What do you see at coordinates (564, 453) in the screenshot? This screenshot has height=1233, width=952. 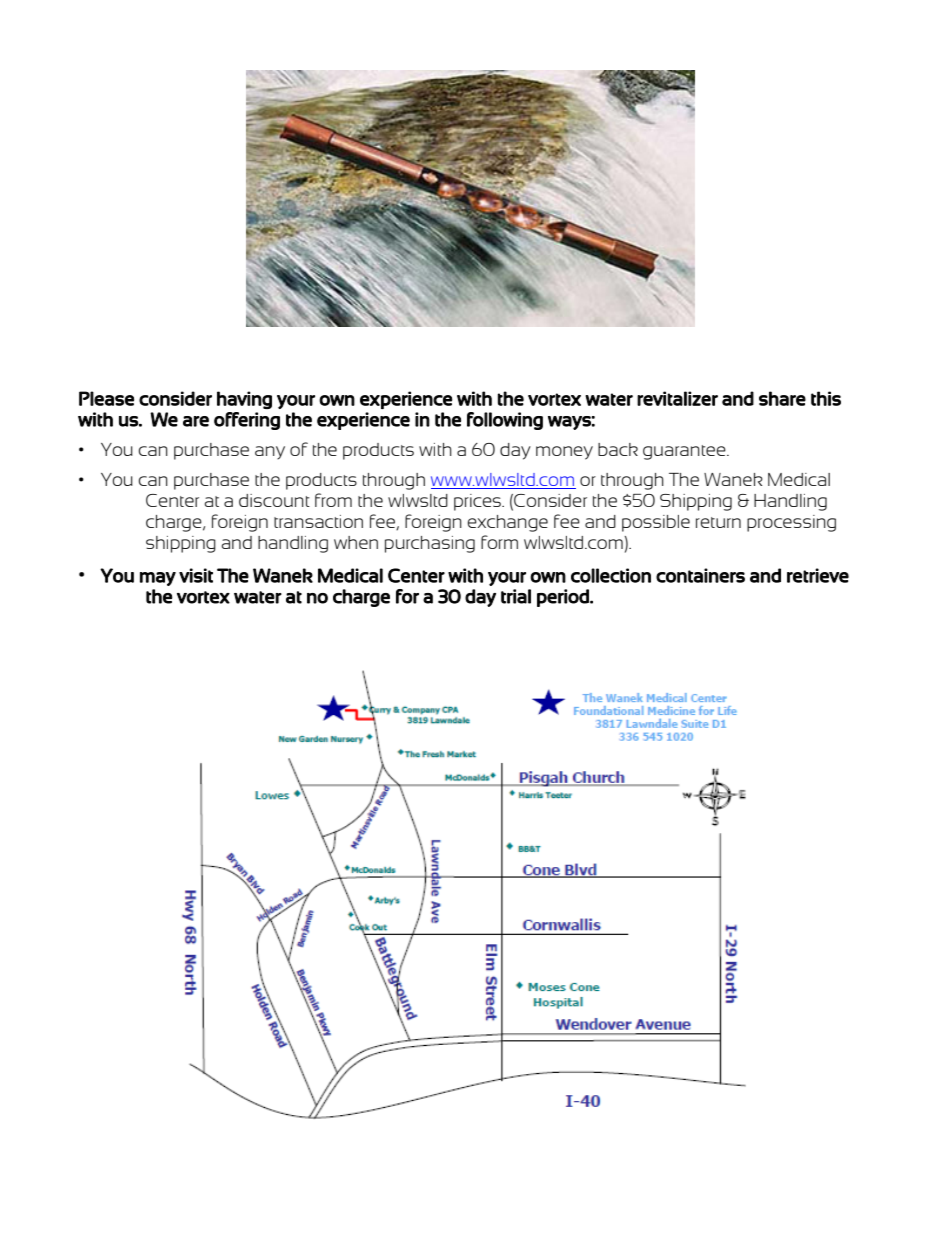 I see `money` at bounding box center [564, 453].
